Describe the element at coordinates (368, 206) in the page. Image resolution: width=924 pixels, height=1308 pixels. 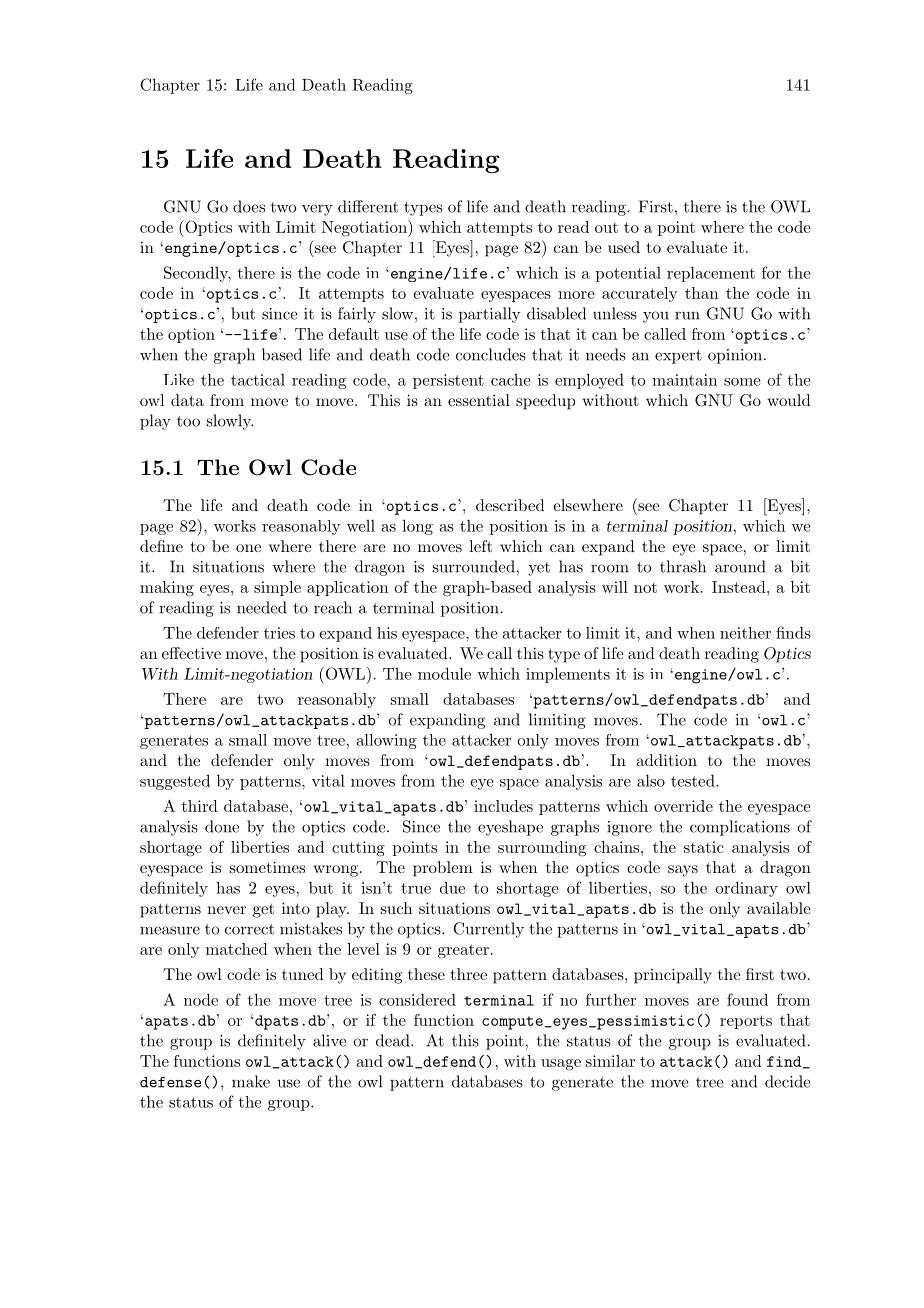
I see `different` at that location.
